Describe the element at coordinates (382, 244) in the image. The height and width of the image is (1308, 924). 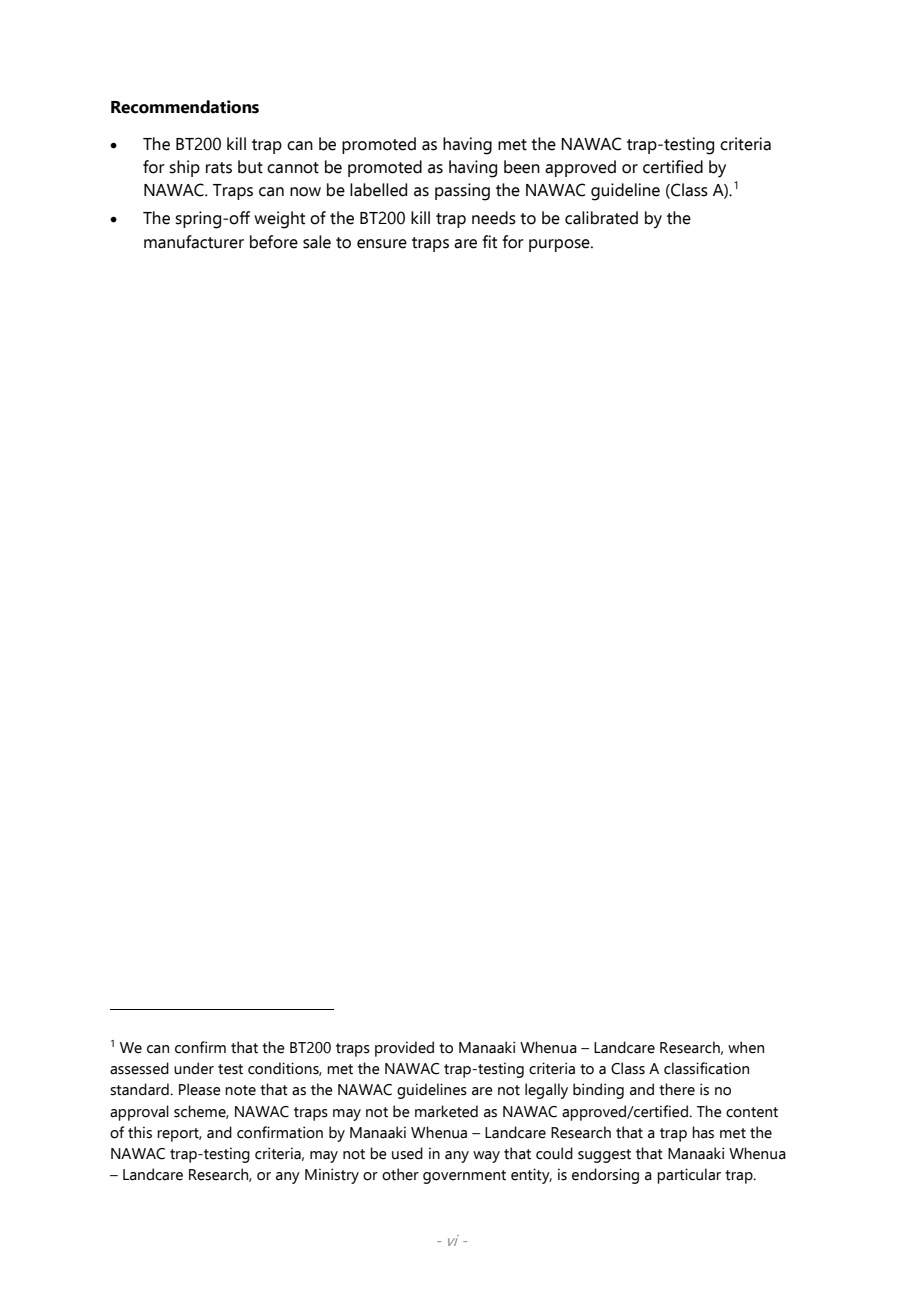
I see `ensure` at that location.
